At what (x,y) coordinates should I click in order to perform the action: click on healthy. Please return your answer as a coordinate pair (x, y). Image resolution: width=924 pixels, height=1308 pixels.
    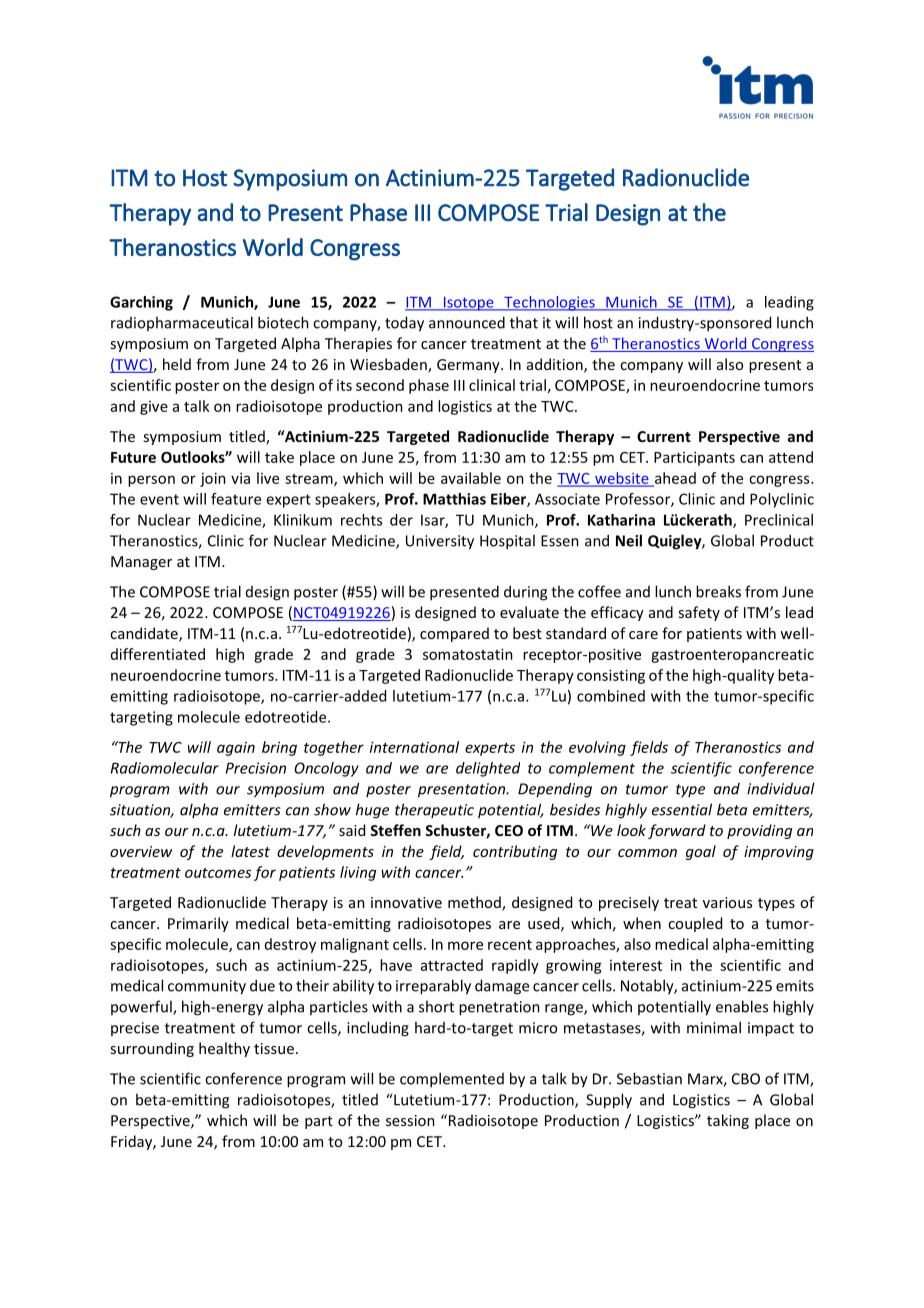
    Looking at the image, I should click on (224, 1049).
